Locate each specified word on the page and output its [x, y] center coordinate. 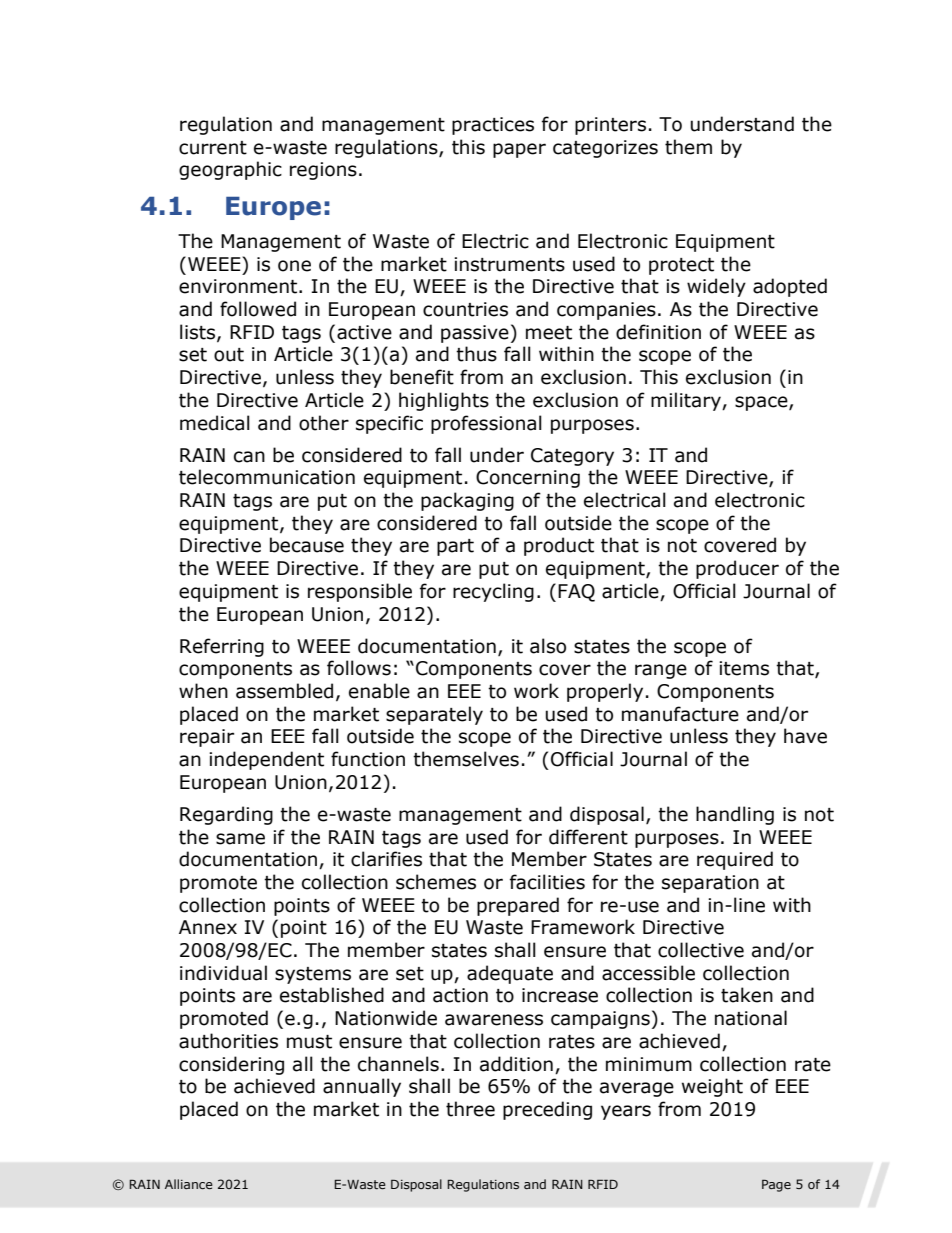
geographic [230, 170]
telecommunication [267, 477]
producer [737, 569]
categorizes [605, 149]
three [470, 1109]
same [240, 839]
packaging [467, 501]
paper [519, 150]
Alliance [189, 1184]
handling [735, 815]
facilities [547, 882]
